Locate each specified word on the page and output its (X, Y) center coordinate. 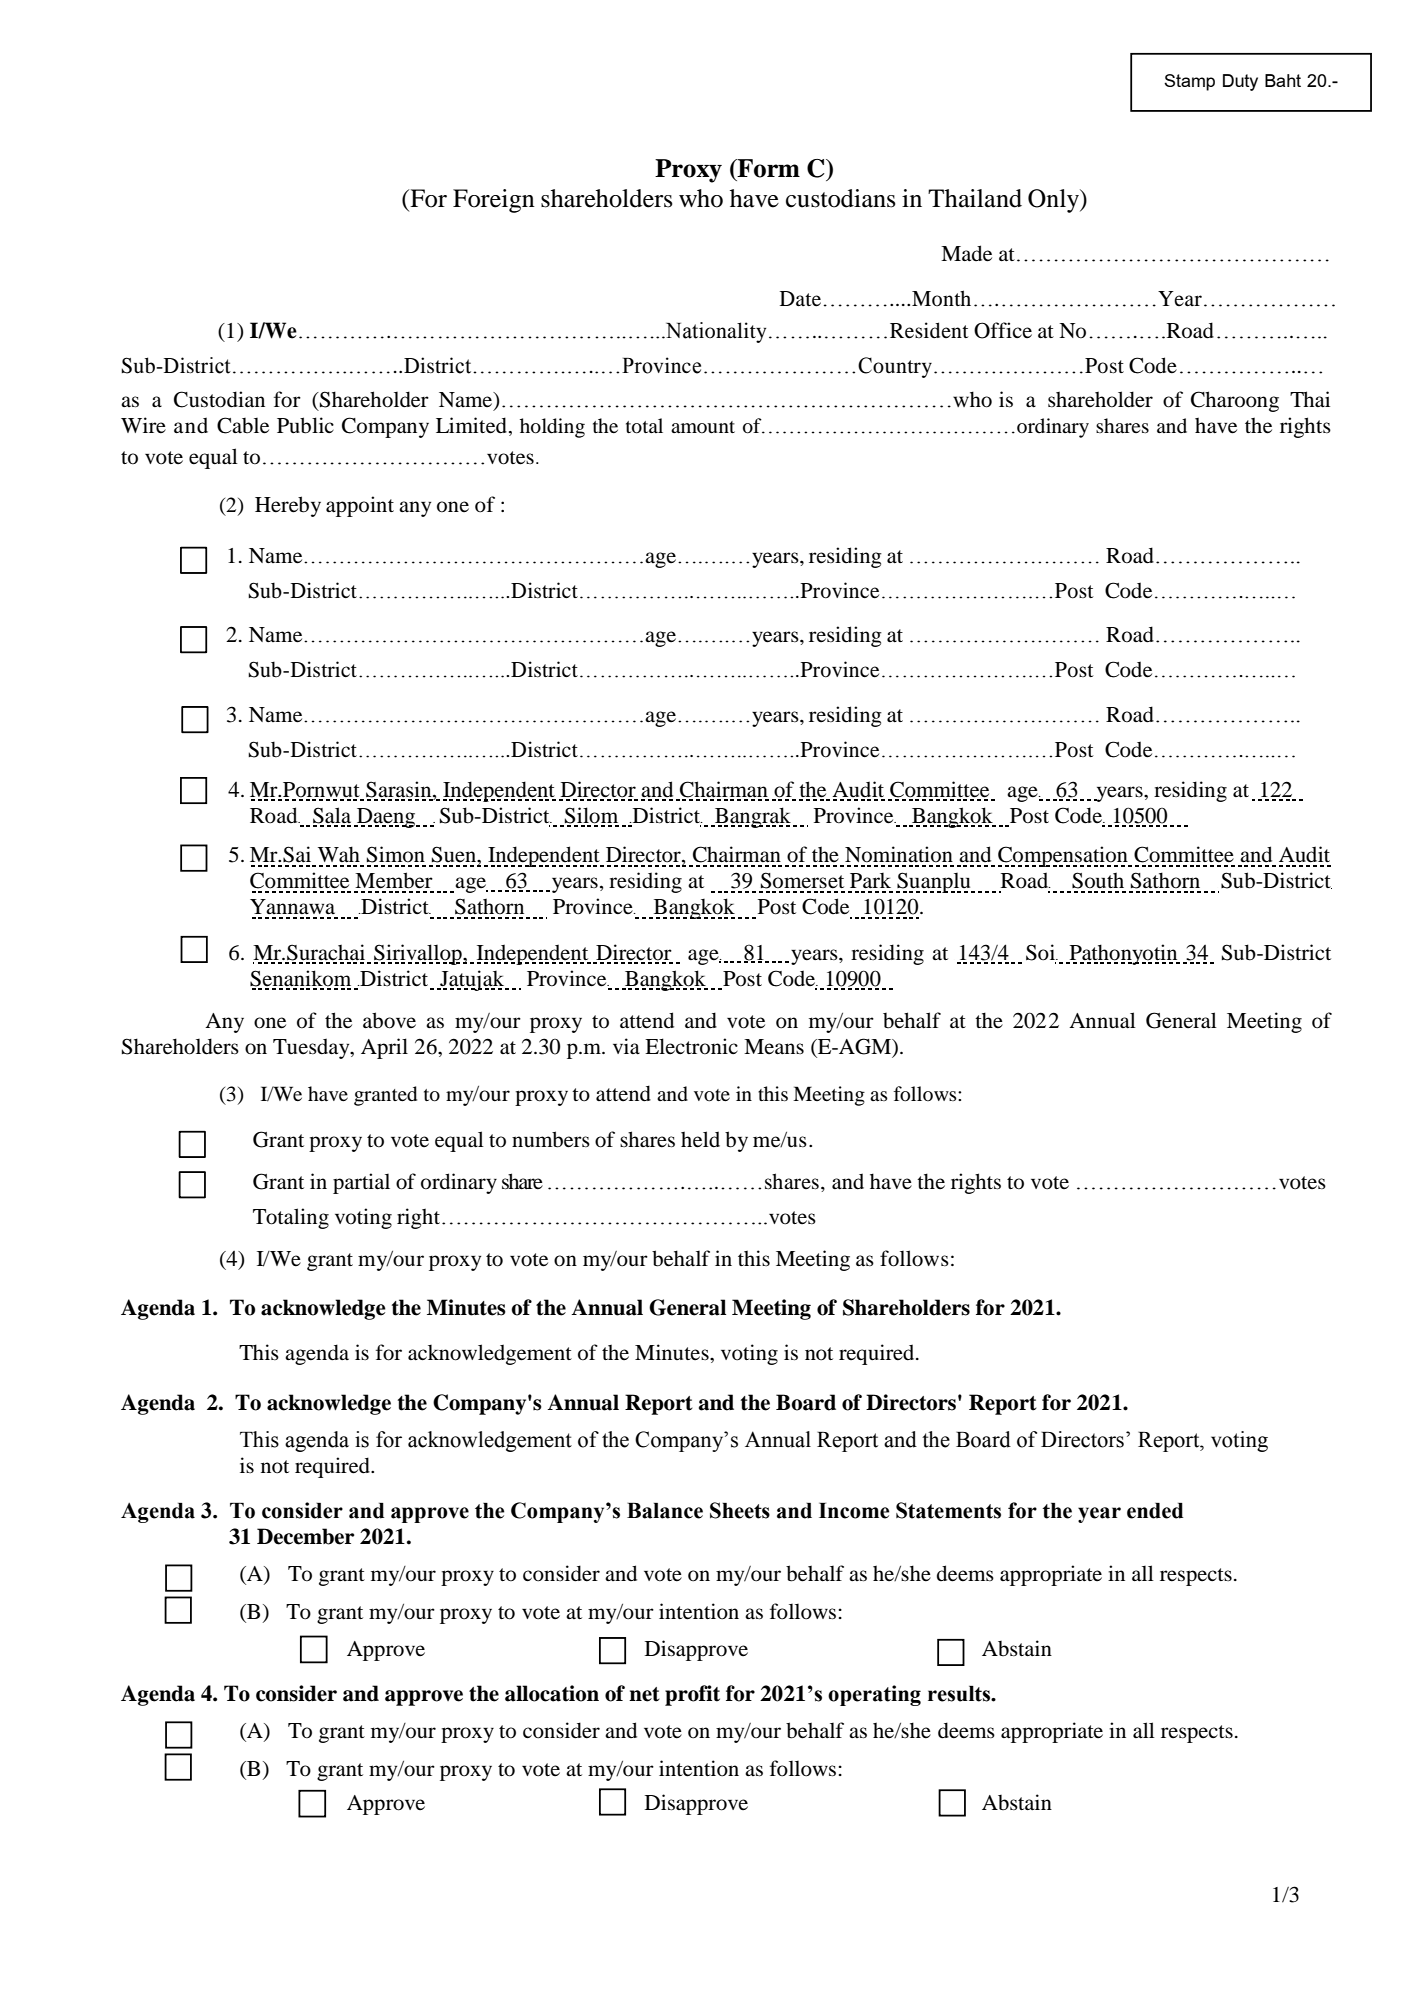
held (700, 1139)
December (305, 1536)
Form (768, 168)
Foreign (494, 201)
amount (703, 427)
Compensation (1064, 856)
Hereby (288, 506)
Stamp (1189, 82)
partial (361, 1183)
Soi (1042, 952)
